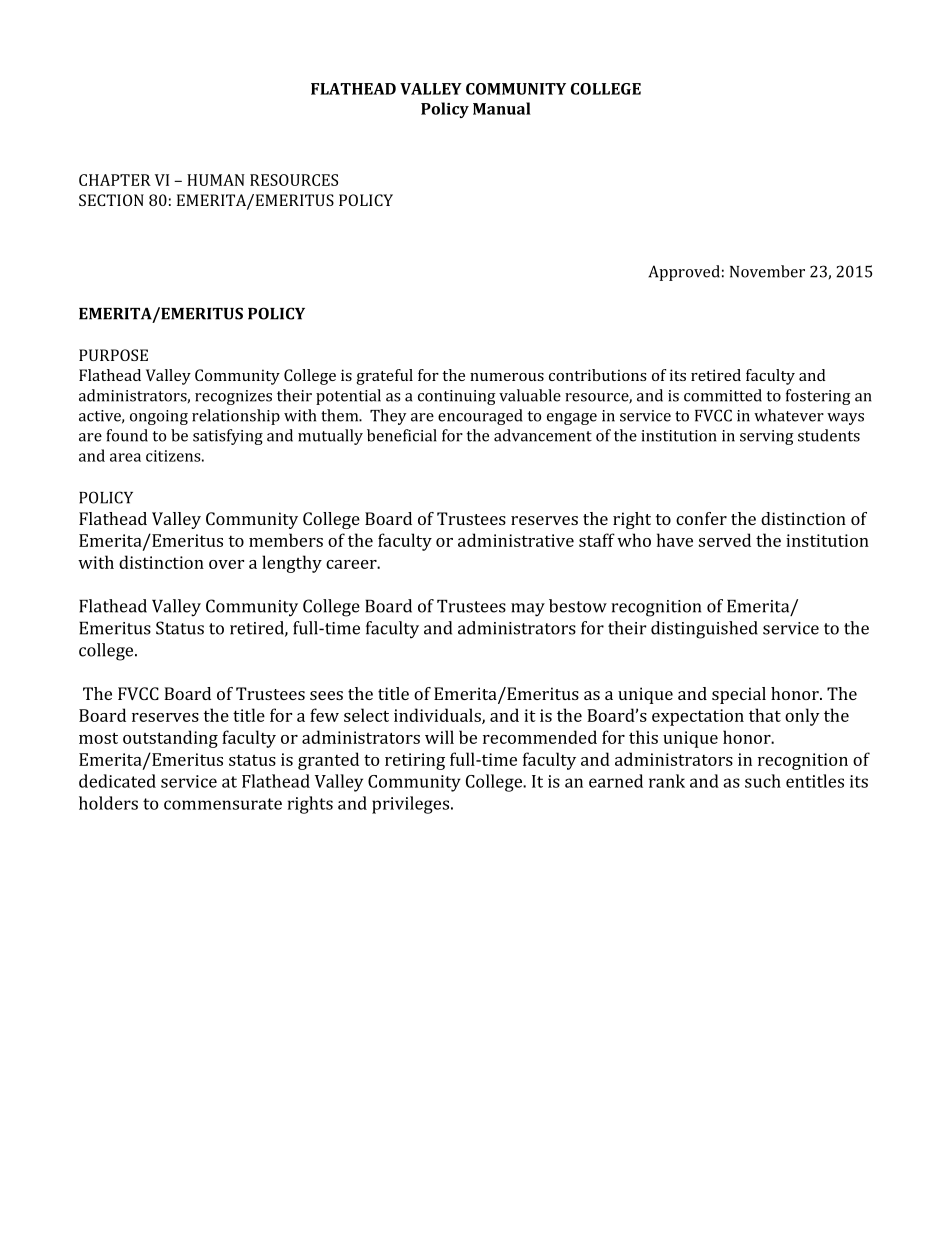  What do you see at coordinates (415, 761) in the page?
I see `retiring` at bounding box center [415, 761].
